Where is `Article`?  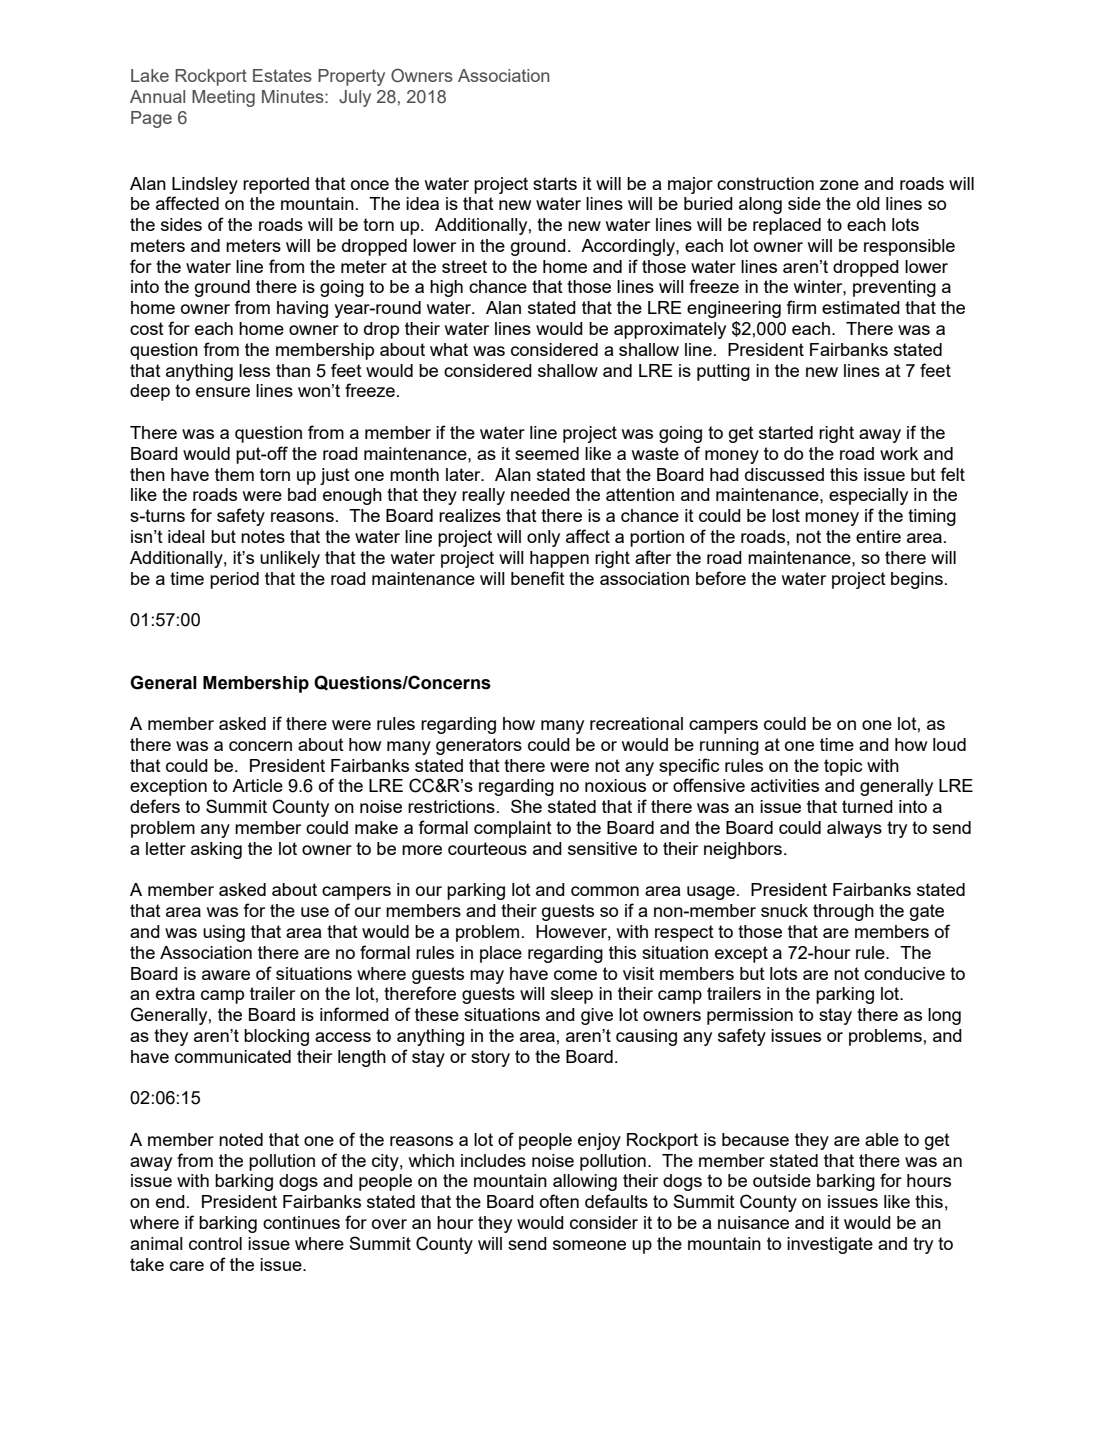 Article is located at coordinates (257, 785).
